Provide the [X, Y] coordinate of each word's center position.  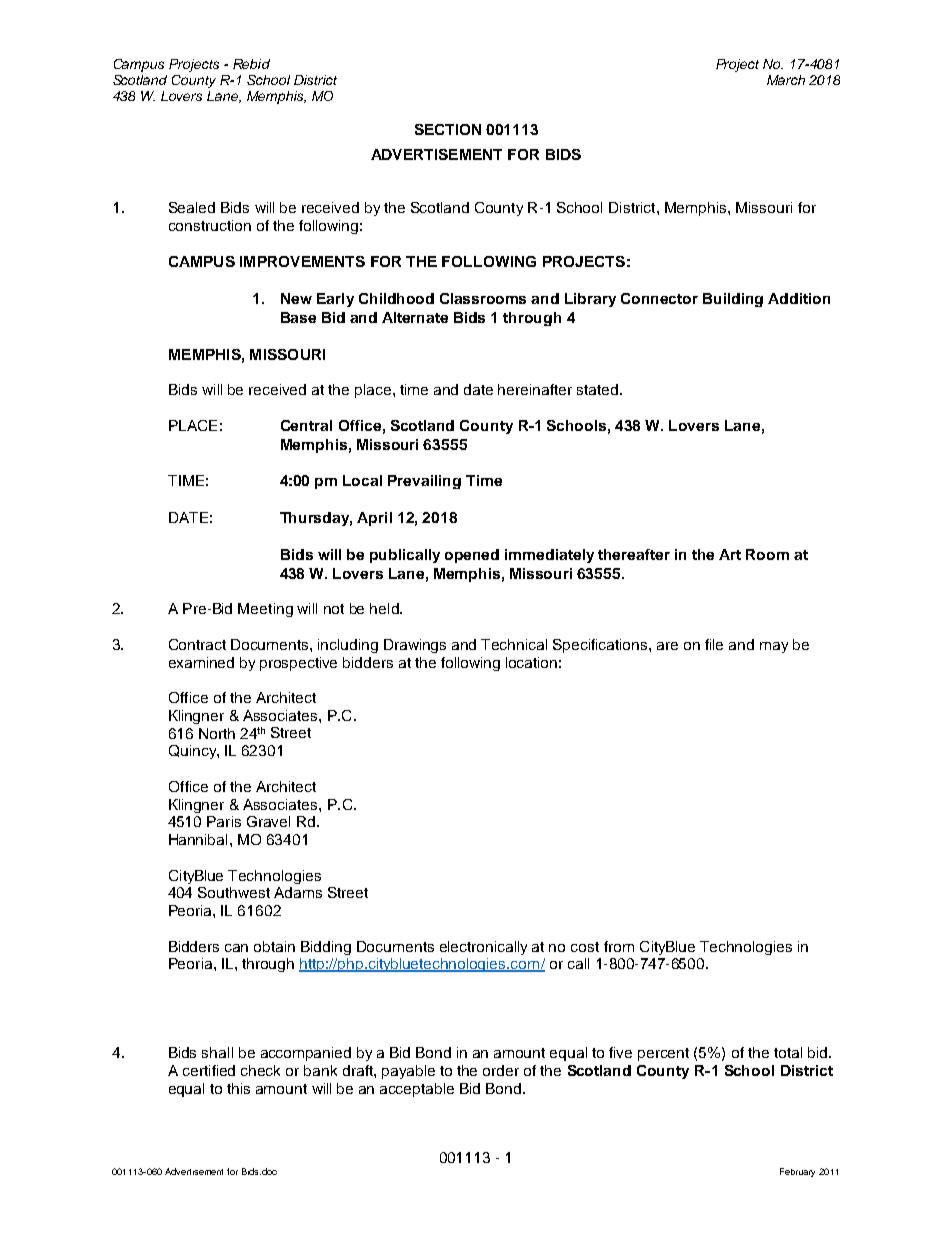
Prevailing [424, 482]
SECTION [448, 129]
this [238, 1088]
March [786, 80]
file [714, 644]
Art [730, 554]
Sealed [192, 207]
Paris [224, 821]
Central [306, 425]
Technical [514, 644]
